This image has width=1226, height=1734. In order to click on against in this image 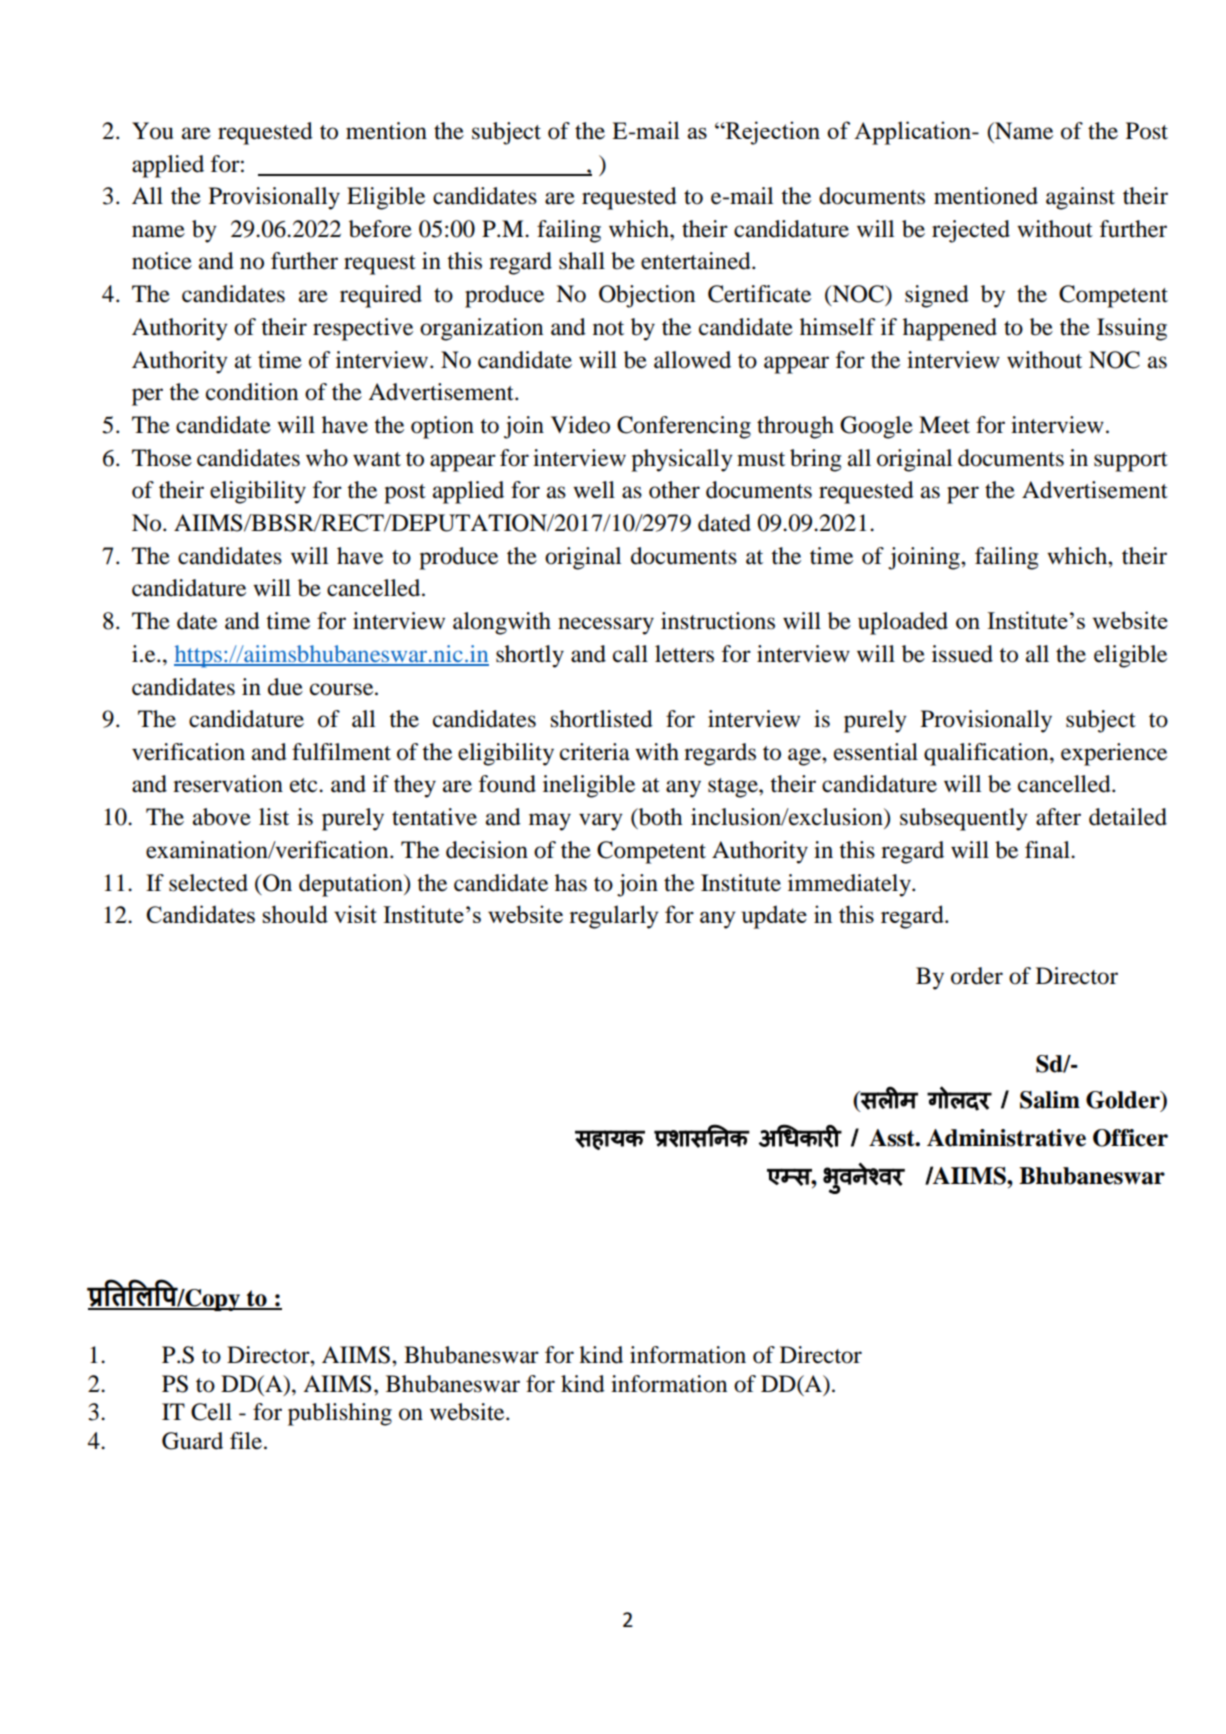, I will do `click(1080, 198)`.
